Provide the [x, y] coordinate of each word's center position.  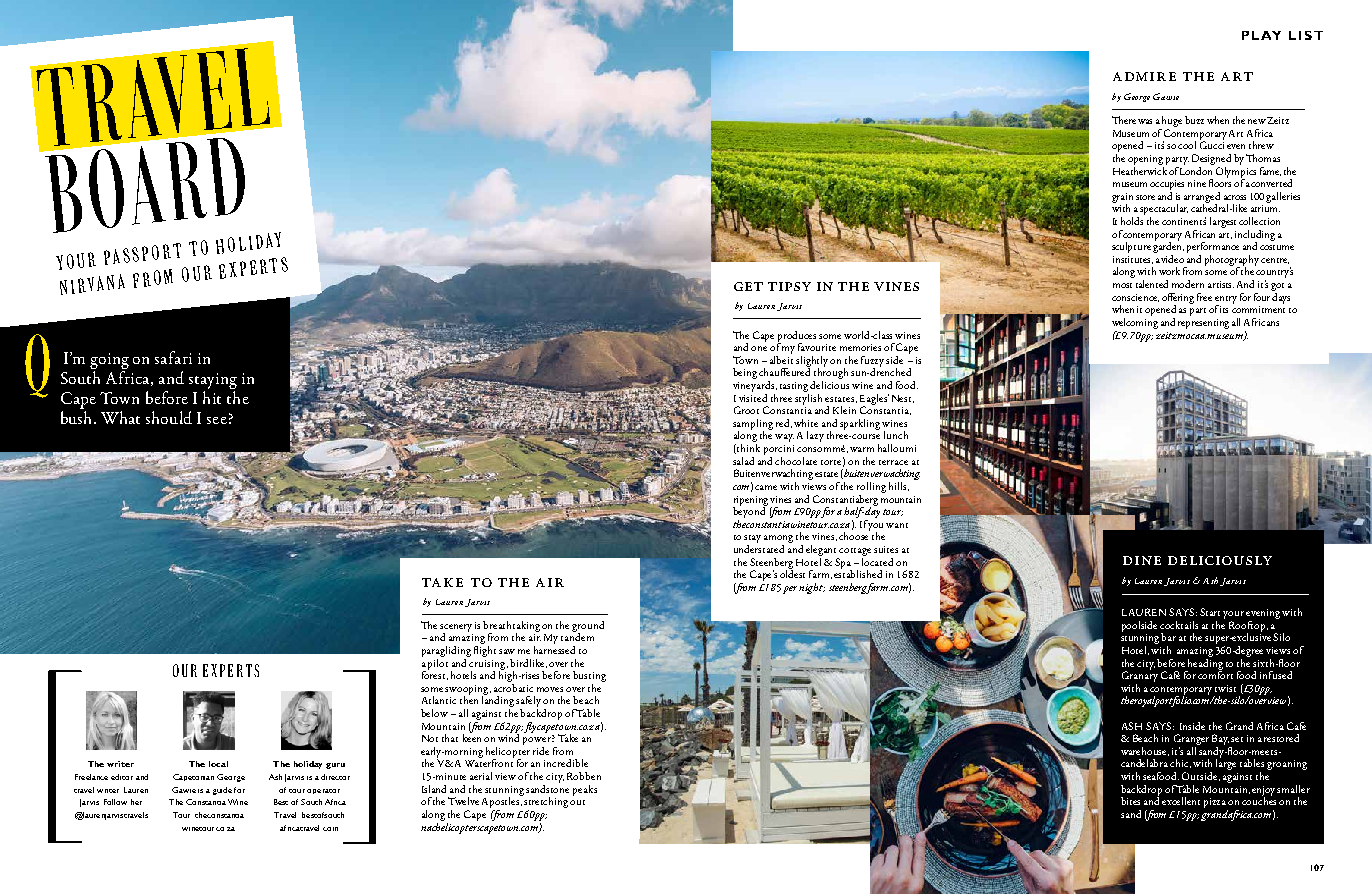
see [217, 420]
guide [222, 791]
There [1124, 120]
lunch [896, 435]
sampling [753, 425]
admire [1144, 76]
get [748, 286]
